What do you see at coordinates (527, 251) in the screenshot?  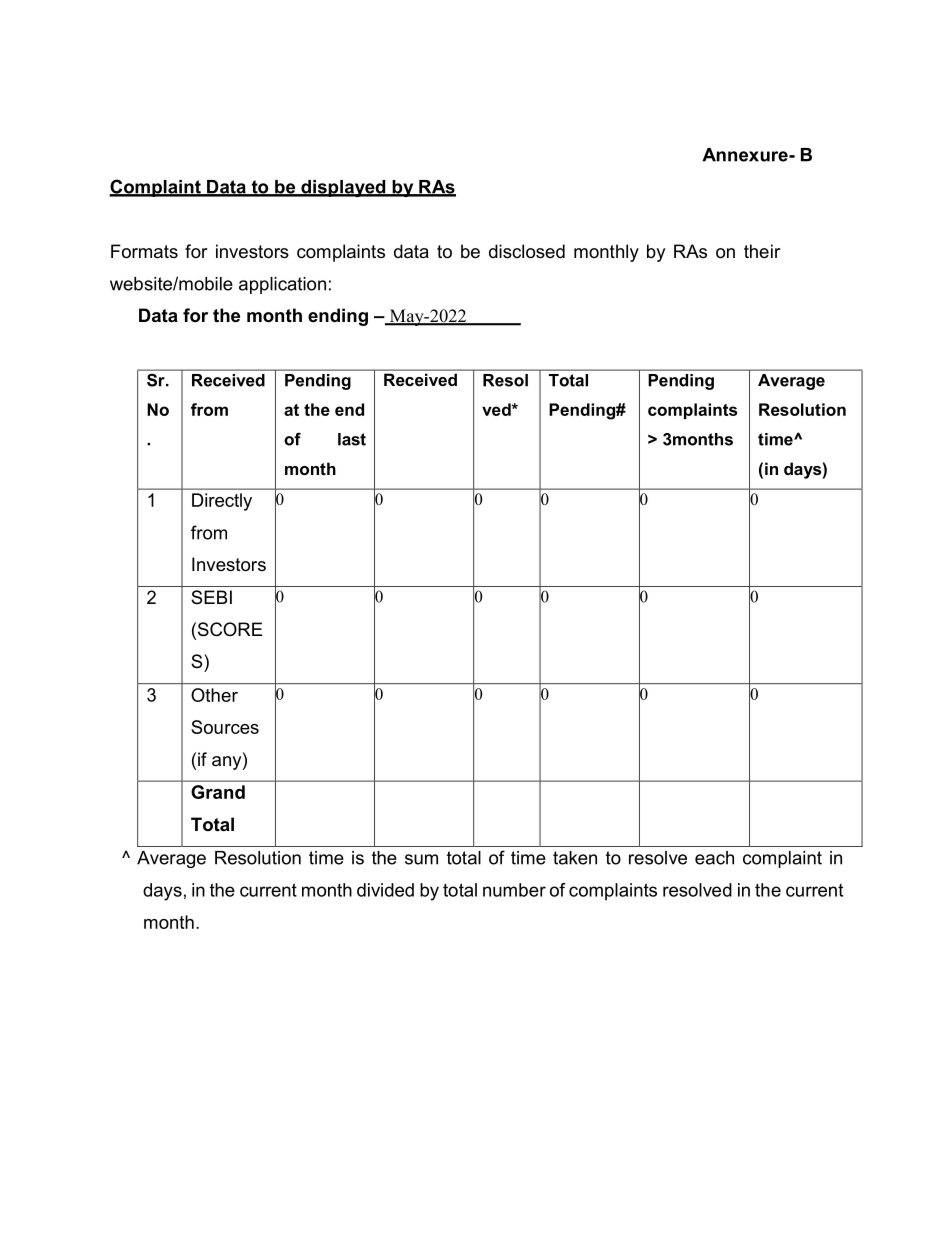 I see `disclosed` at bounding box center [527, 251].
